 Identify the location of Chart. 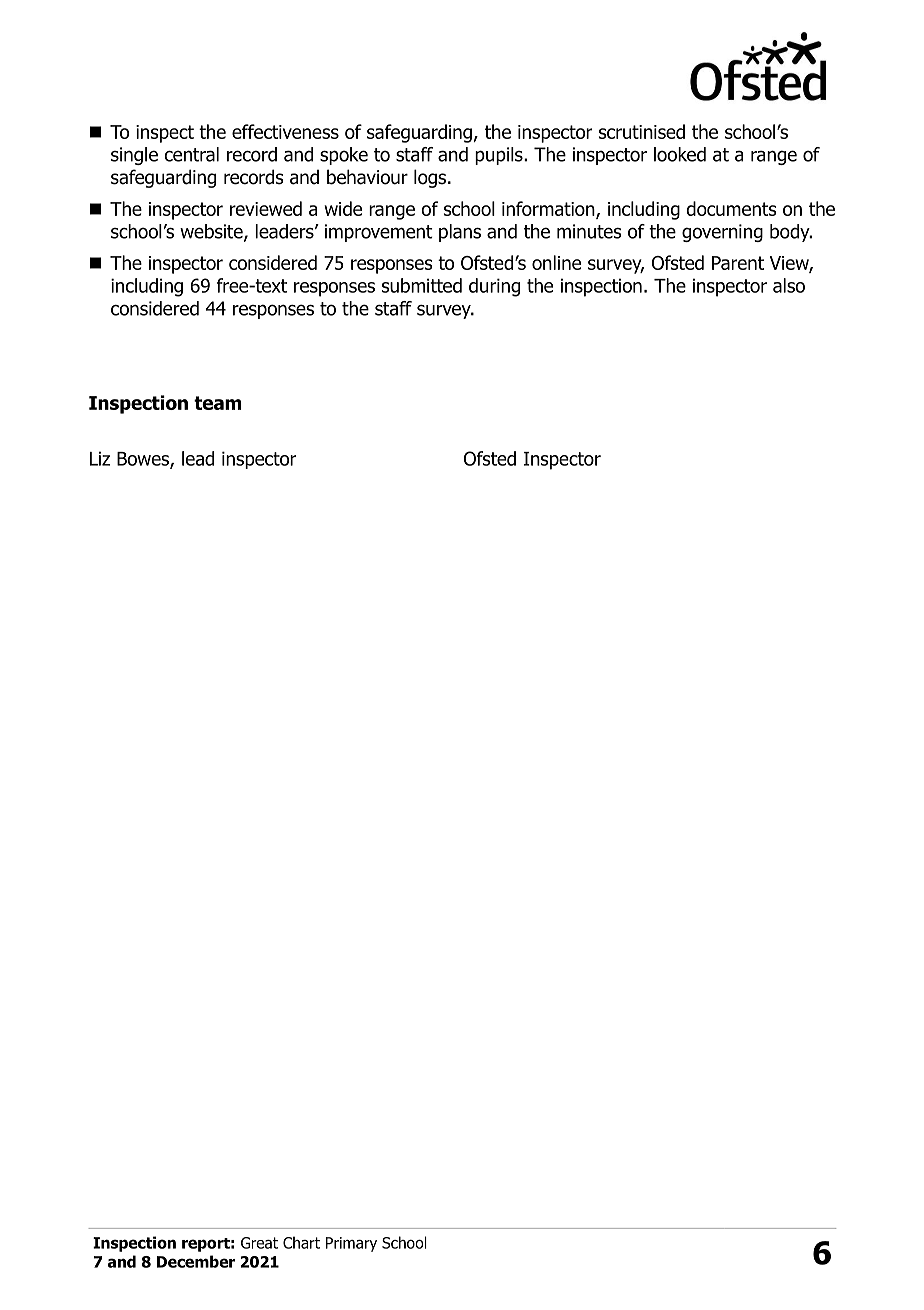
(301, 1242).
